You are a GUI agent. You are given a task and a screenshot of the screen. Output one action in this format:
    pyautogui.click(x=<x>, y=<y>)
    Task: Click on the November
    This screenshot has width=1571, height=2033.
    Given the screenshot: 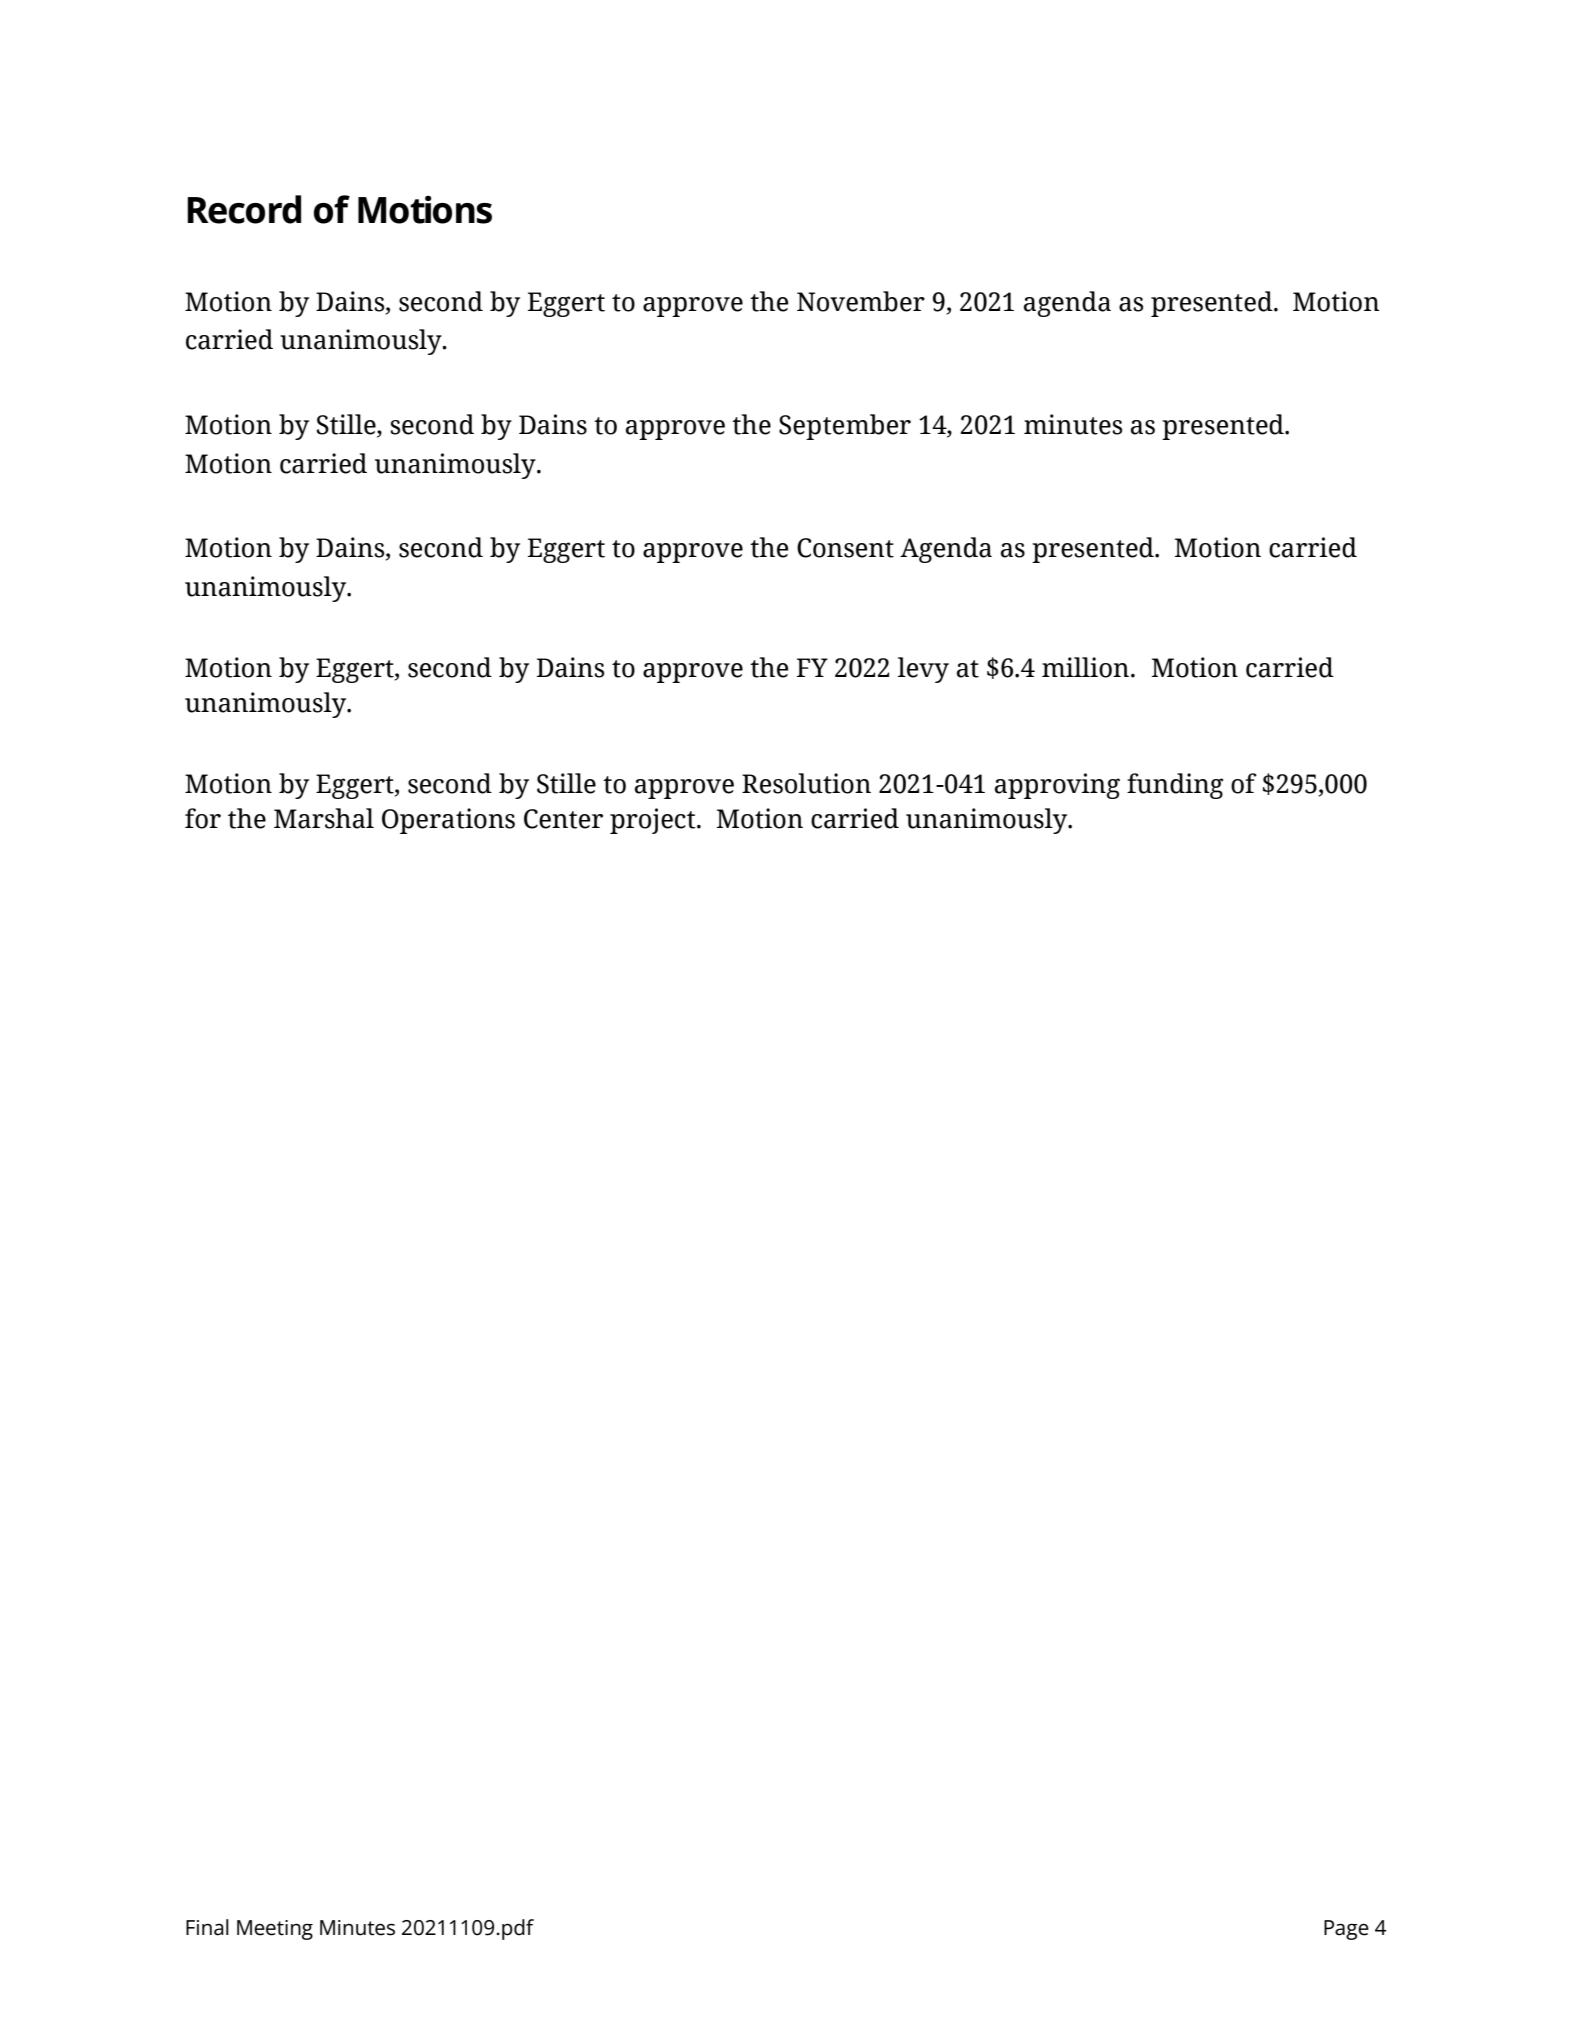 What is the action you would take?
    pyautogui.click(x=861, y=301)
